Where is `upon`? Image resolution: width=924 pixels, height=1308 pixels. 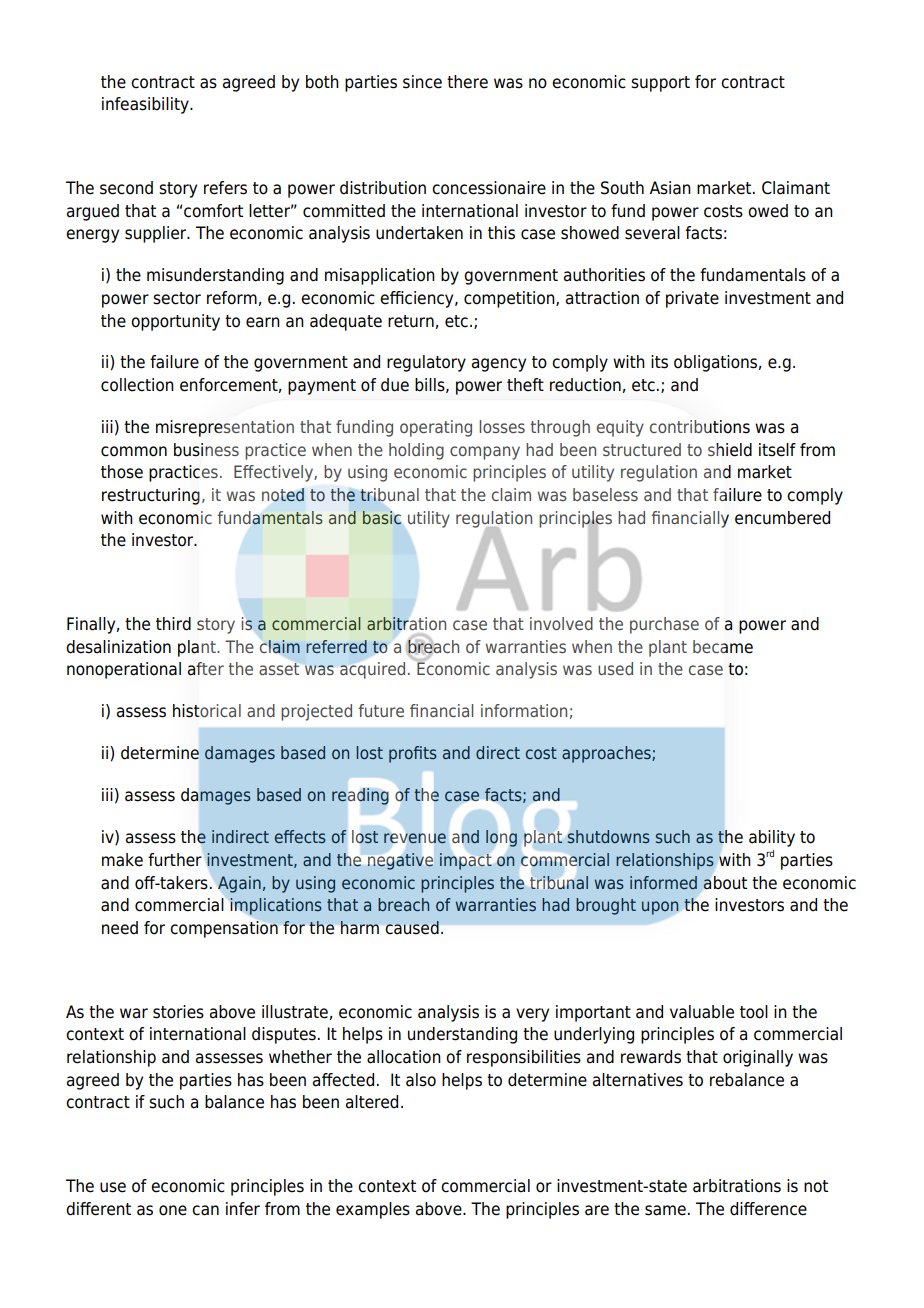 upon is located at coordinates (660, 908).
